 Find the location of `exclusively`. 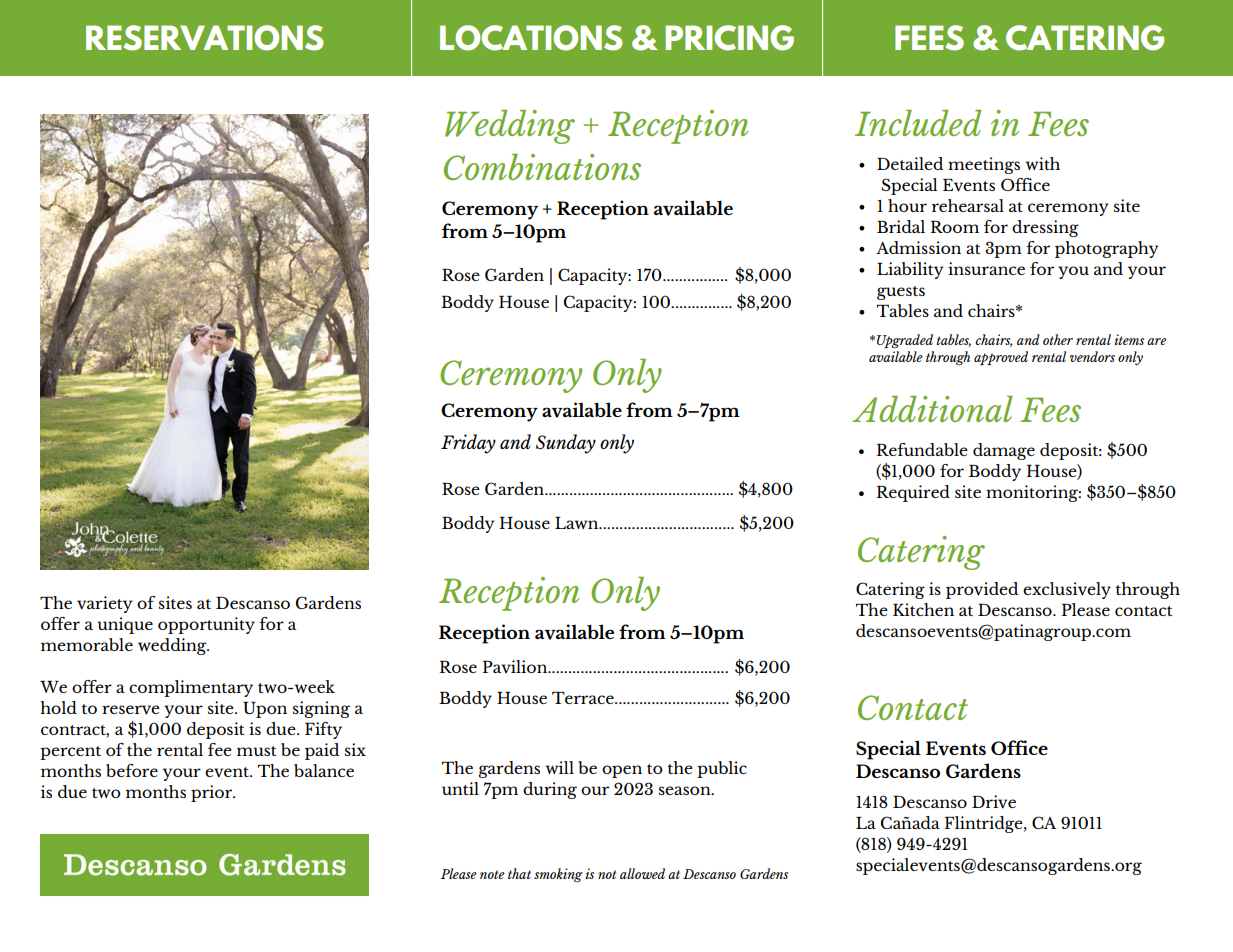

exclusively is located at coordinates (1067, 590).
